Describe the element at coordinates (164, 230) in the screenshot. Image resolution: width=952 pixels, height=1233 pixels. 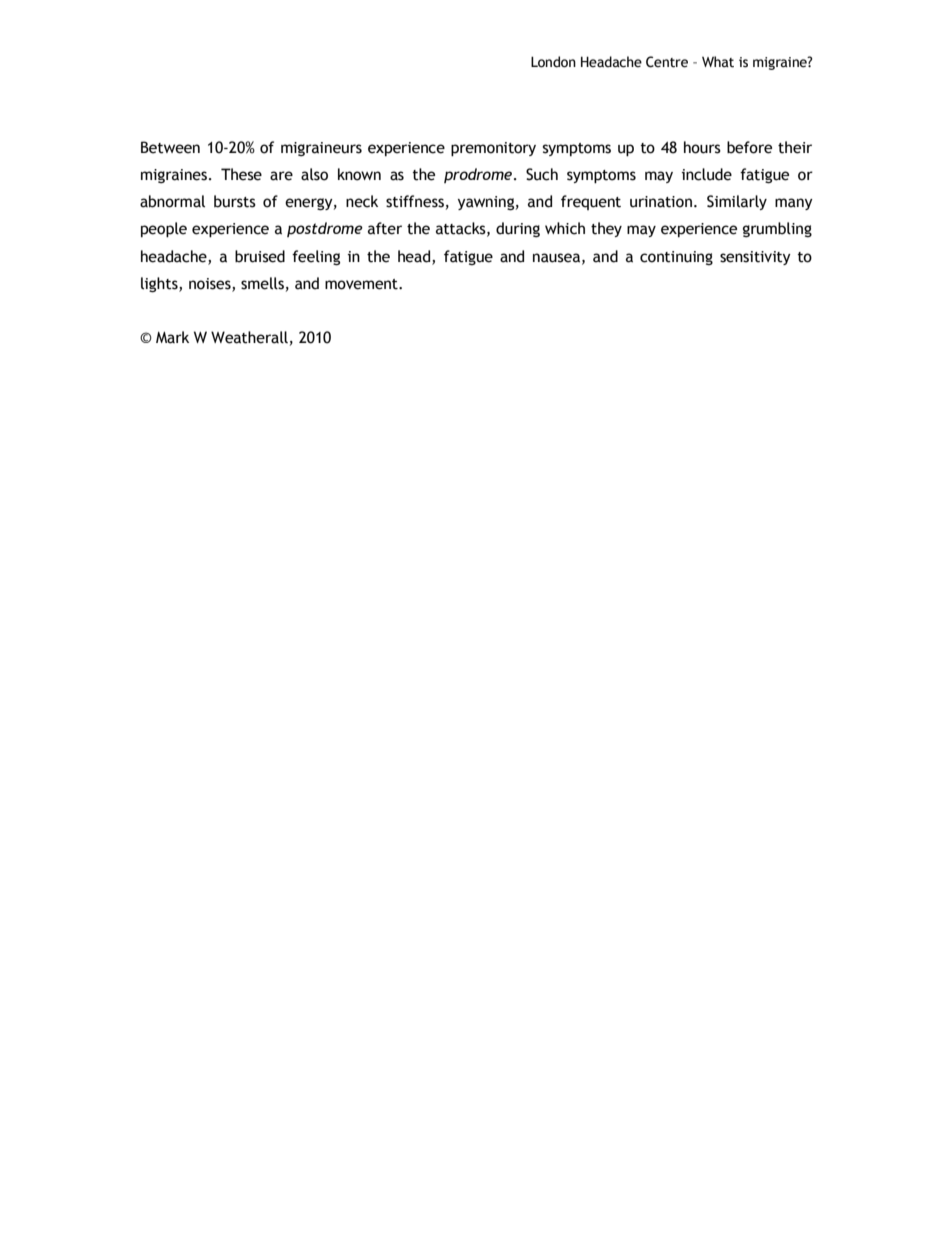
I see `people` at that location.
